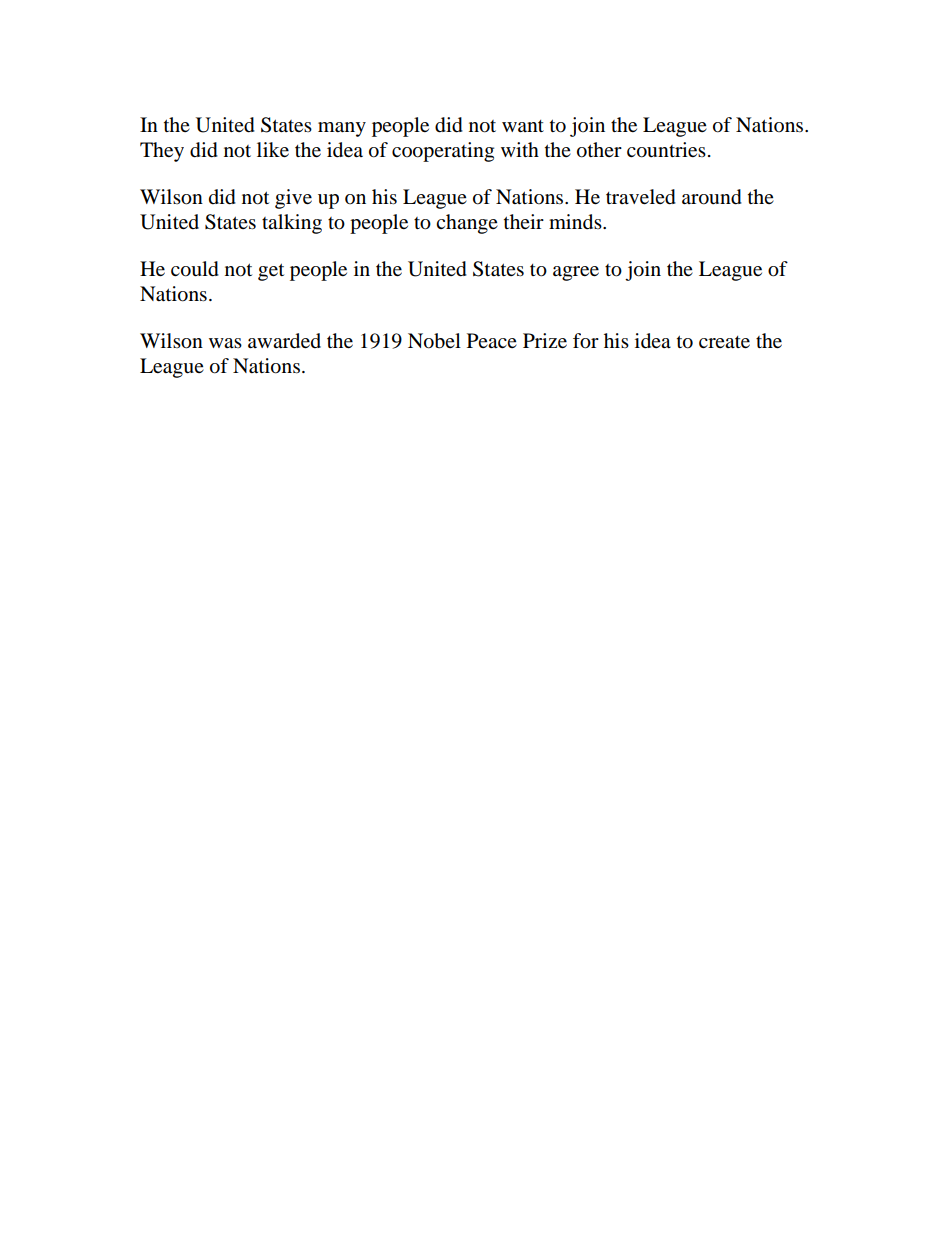 This screenshot has width=952, height=1233. What do you see at coordinates (576, 222) in the screenshot?
I see `minds` at bounding box center [576, 222].
